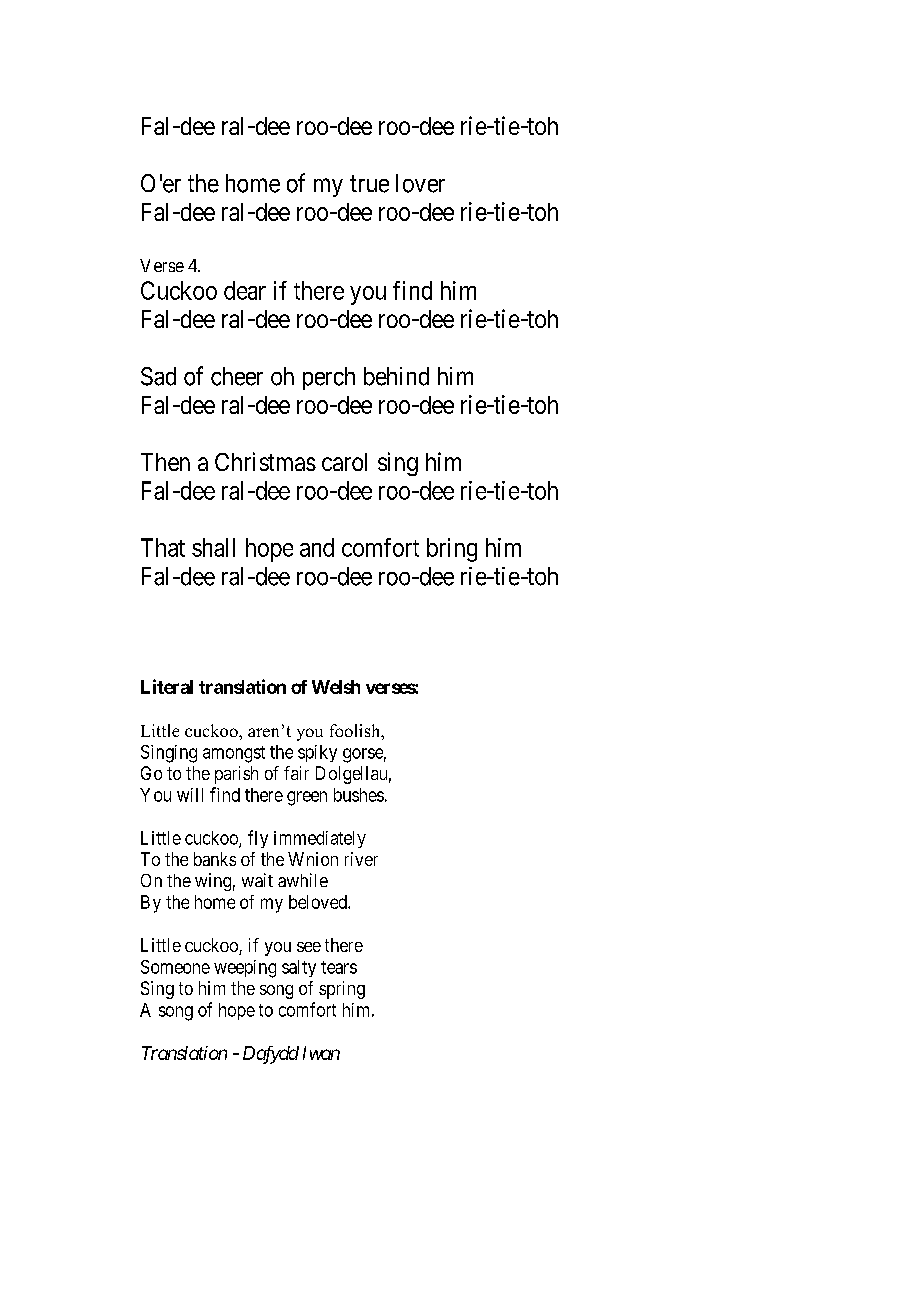 The height and width of the page is (1308, 924). I want to click on Dafydd, so click(271, 1055).
